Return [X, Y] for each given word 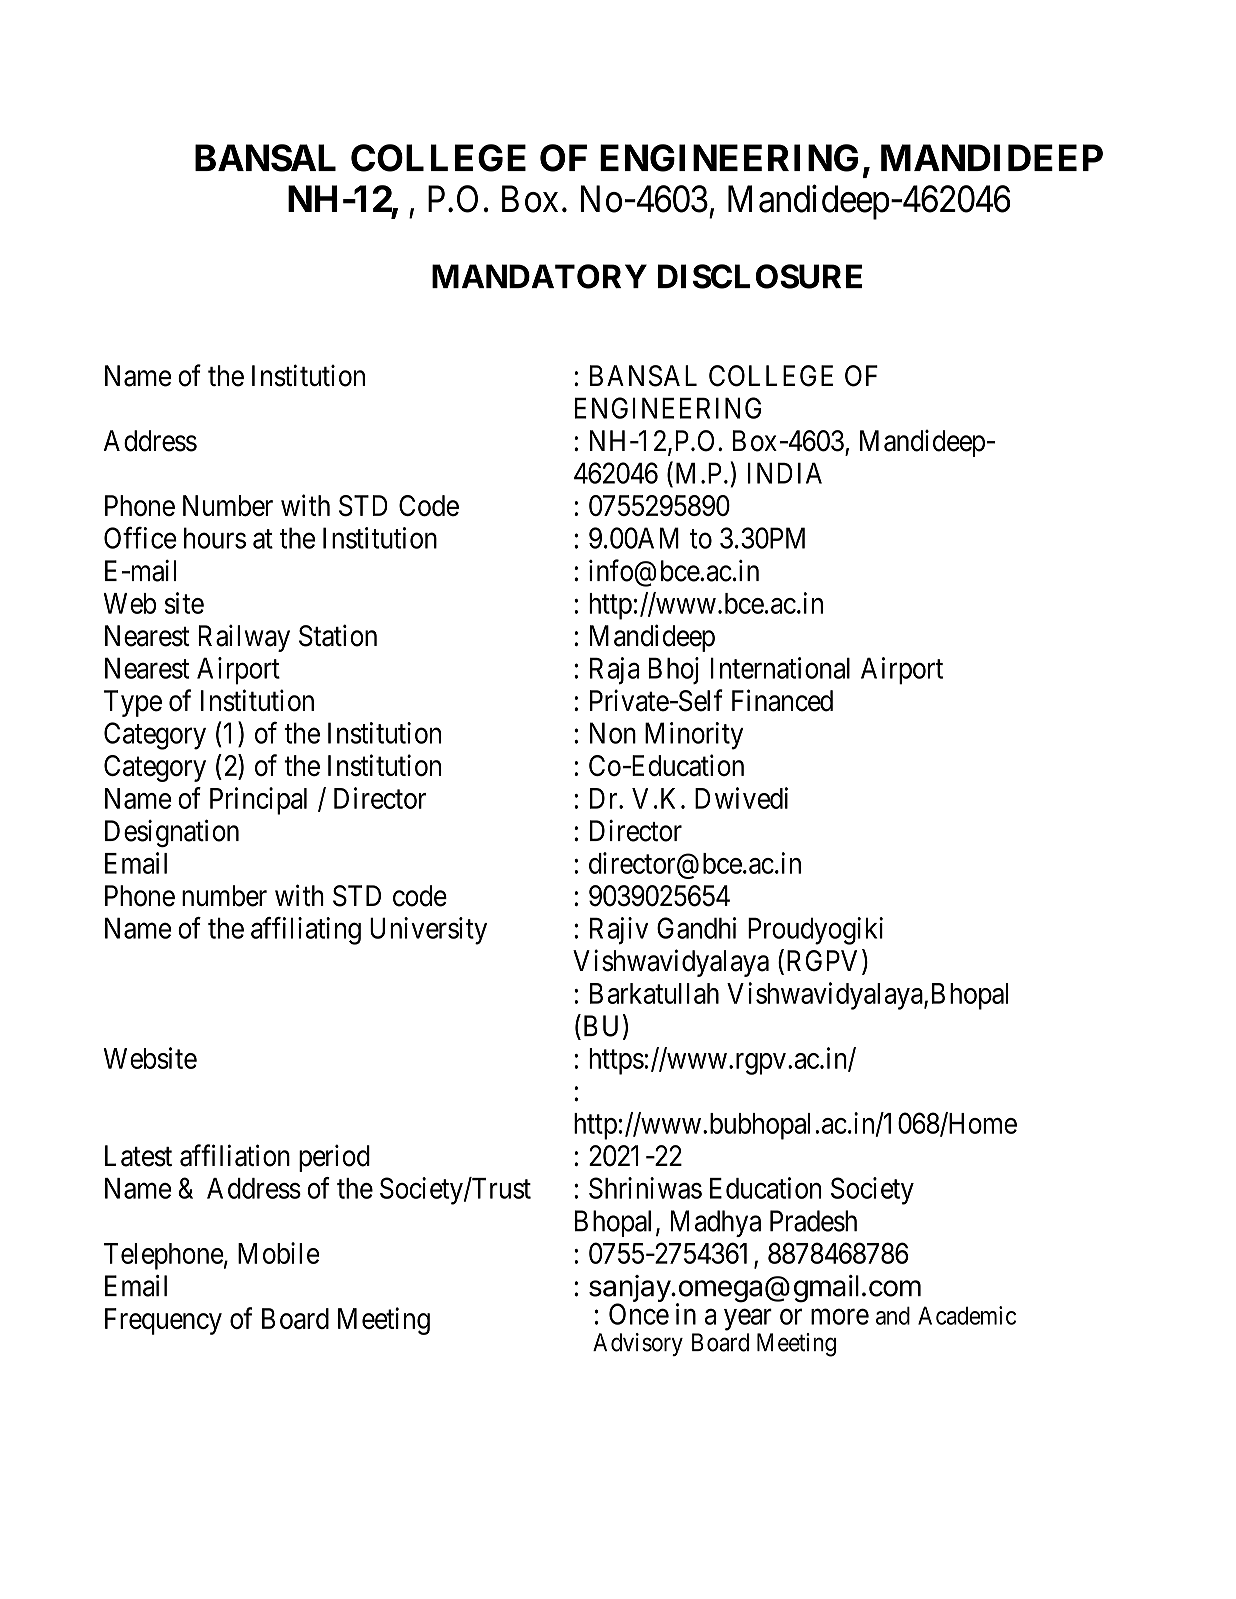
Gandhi [696, 928]
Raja [615, 671]
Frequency [163, 1321]
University [428, 931]
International [780, 668]
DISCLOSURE [760, 276]
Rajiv [619, 931]
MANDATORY [539, 276]
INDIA [785, 473]
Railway [244, 638]
